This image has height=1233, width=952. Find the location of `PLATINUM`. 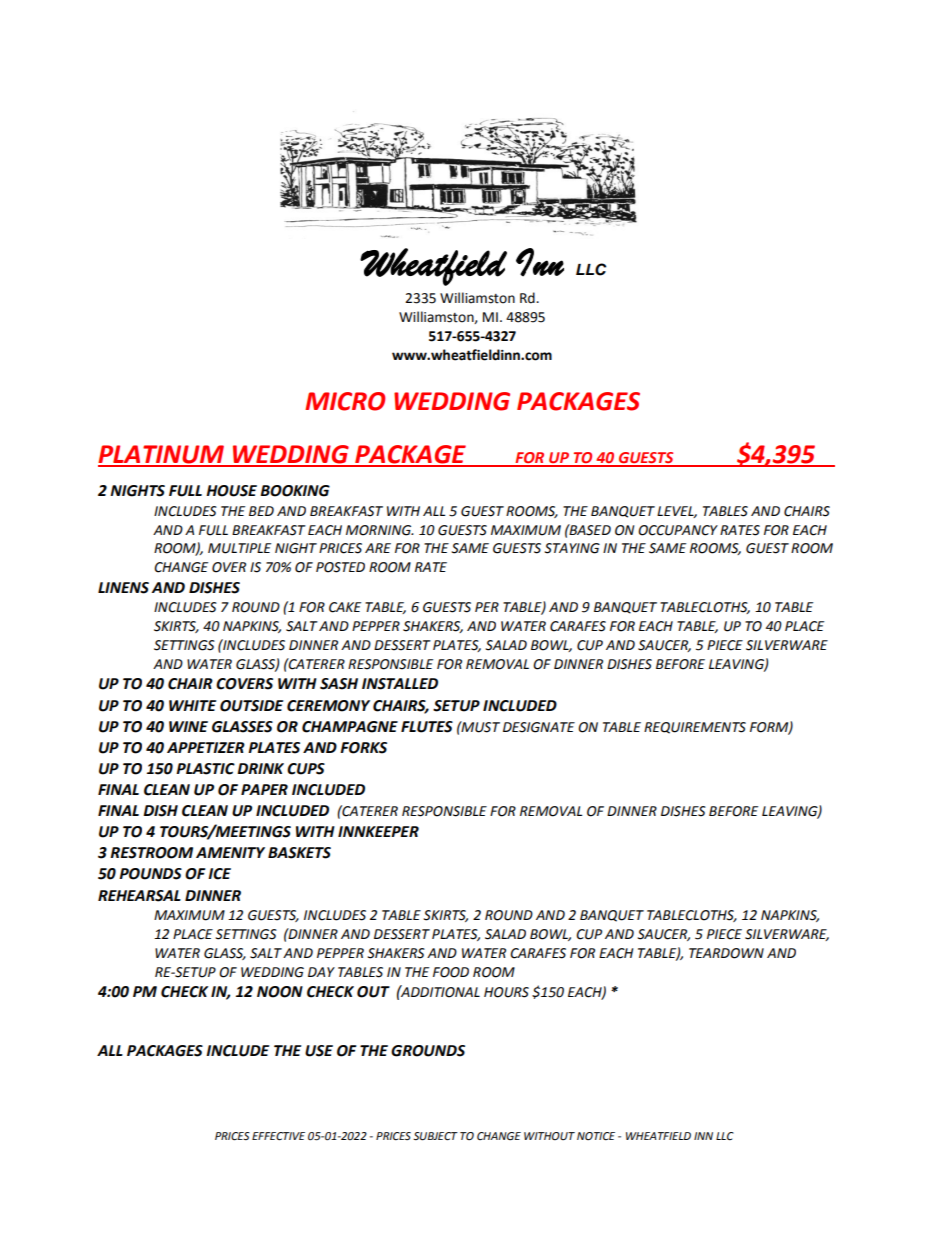

PLATINUM is located at coordinates (162, 455).
